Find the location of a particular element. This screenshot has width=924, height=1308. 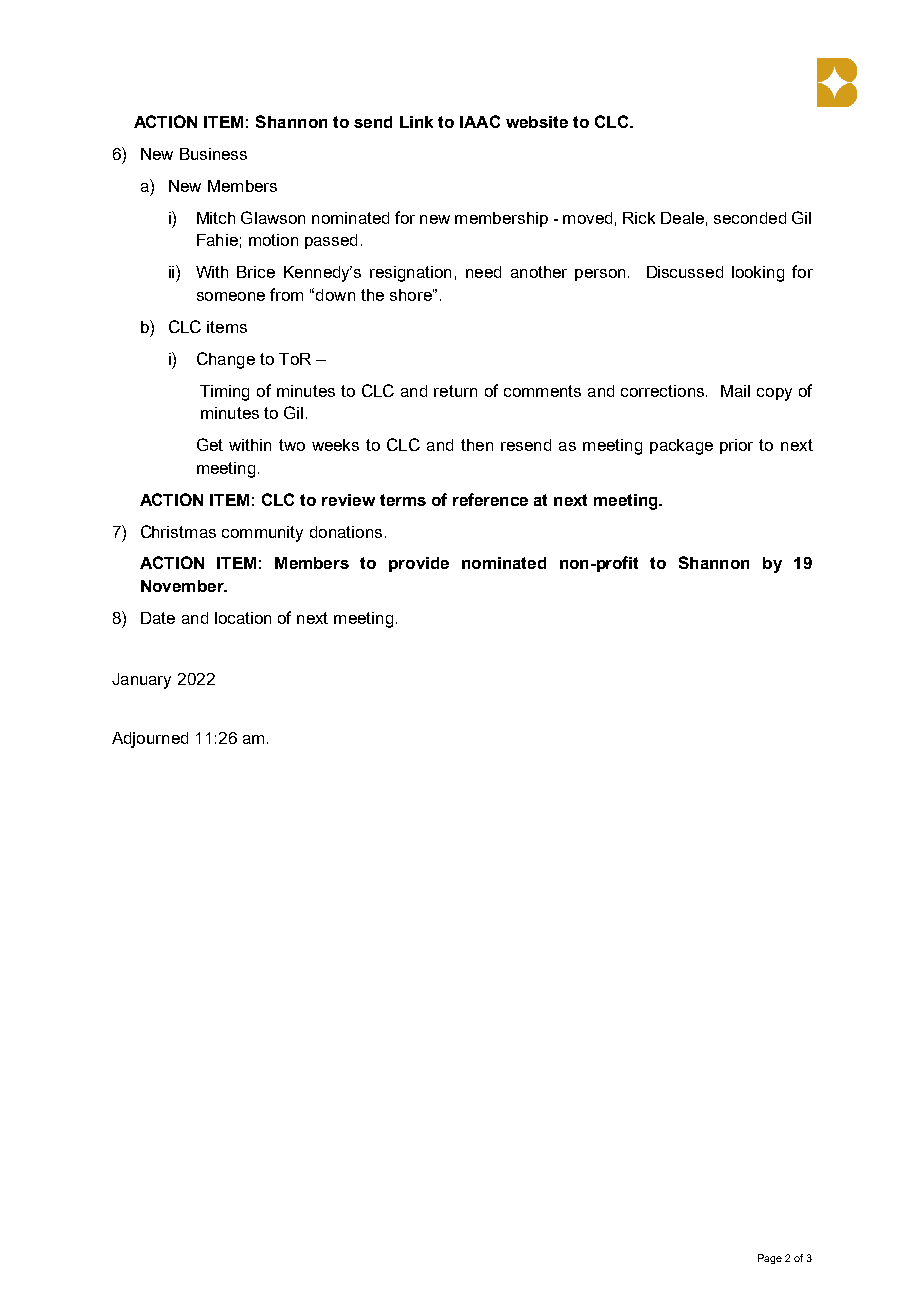

Date is located at coordinates (158, 618).
